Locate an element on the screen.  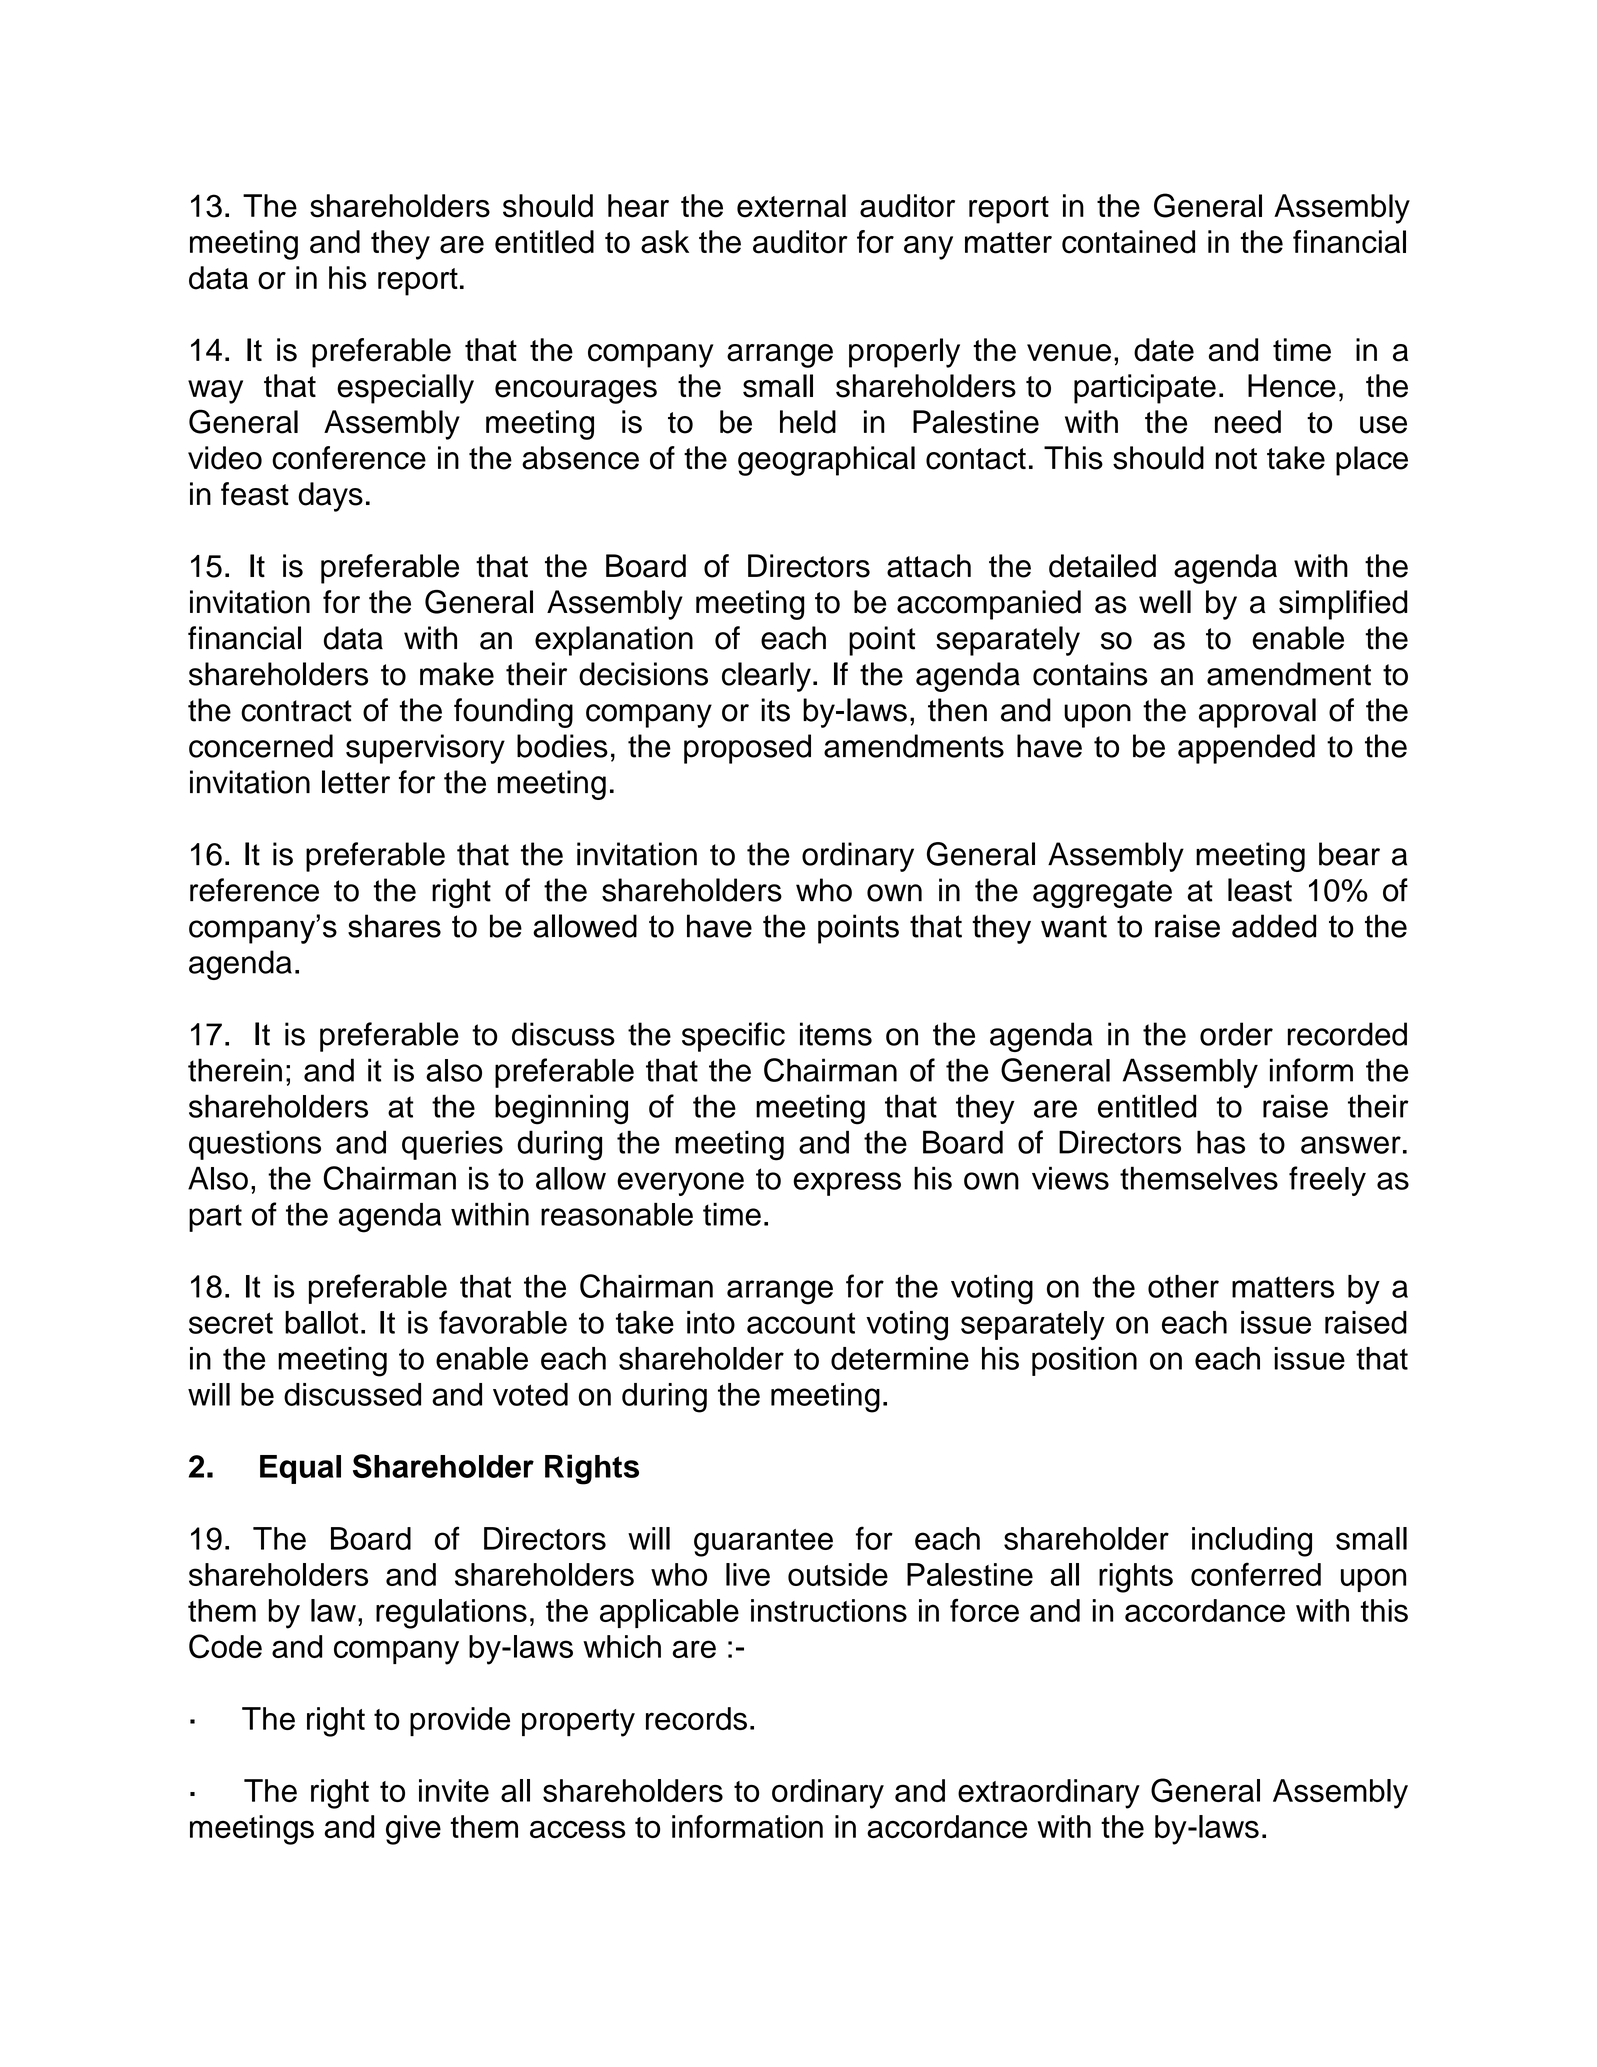
ballot is located at coordinates (321, 1322).
